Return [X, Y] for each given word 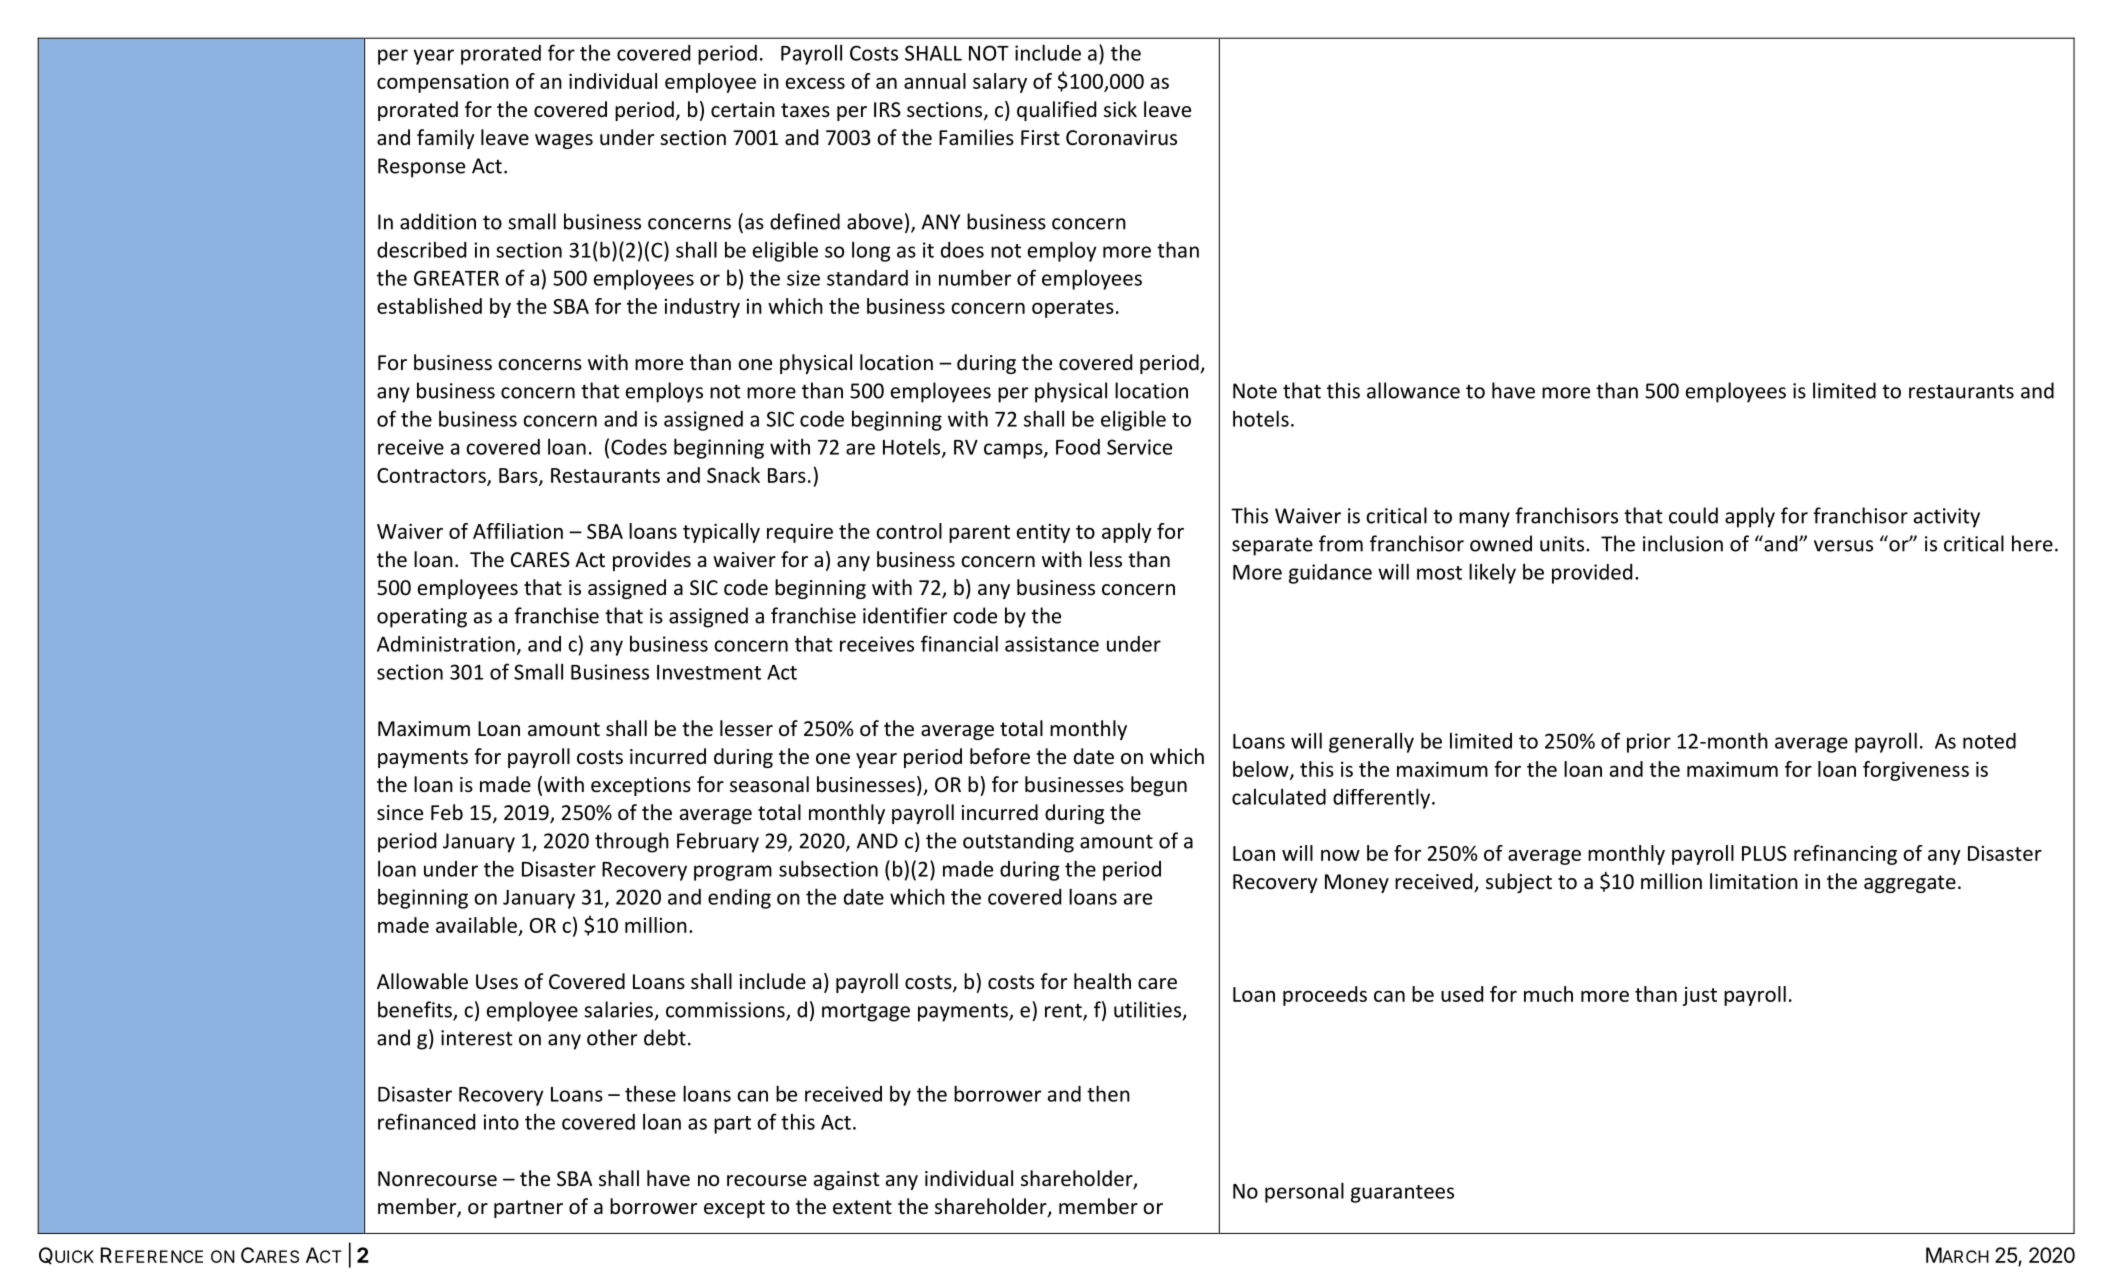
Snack [733, 475]
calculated [1279, 796]
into [501, 1122]
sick [1120, 109]
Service [1139, 447]
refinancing [1845, 855]
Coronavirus [1121, 138]
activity [1947, 518]
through [632, 842]
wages [564, 141]
